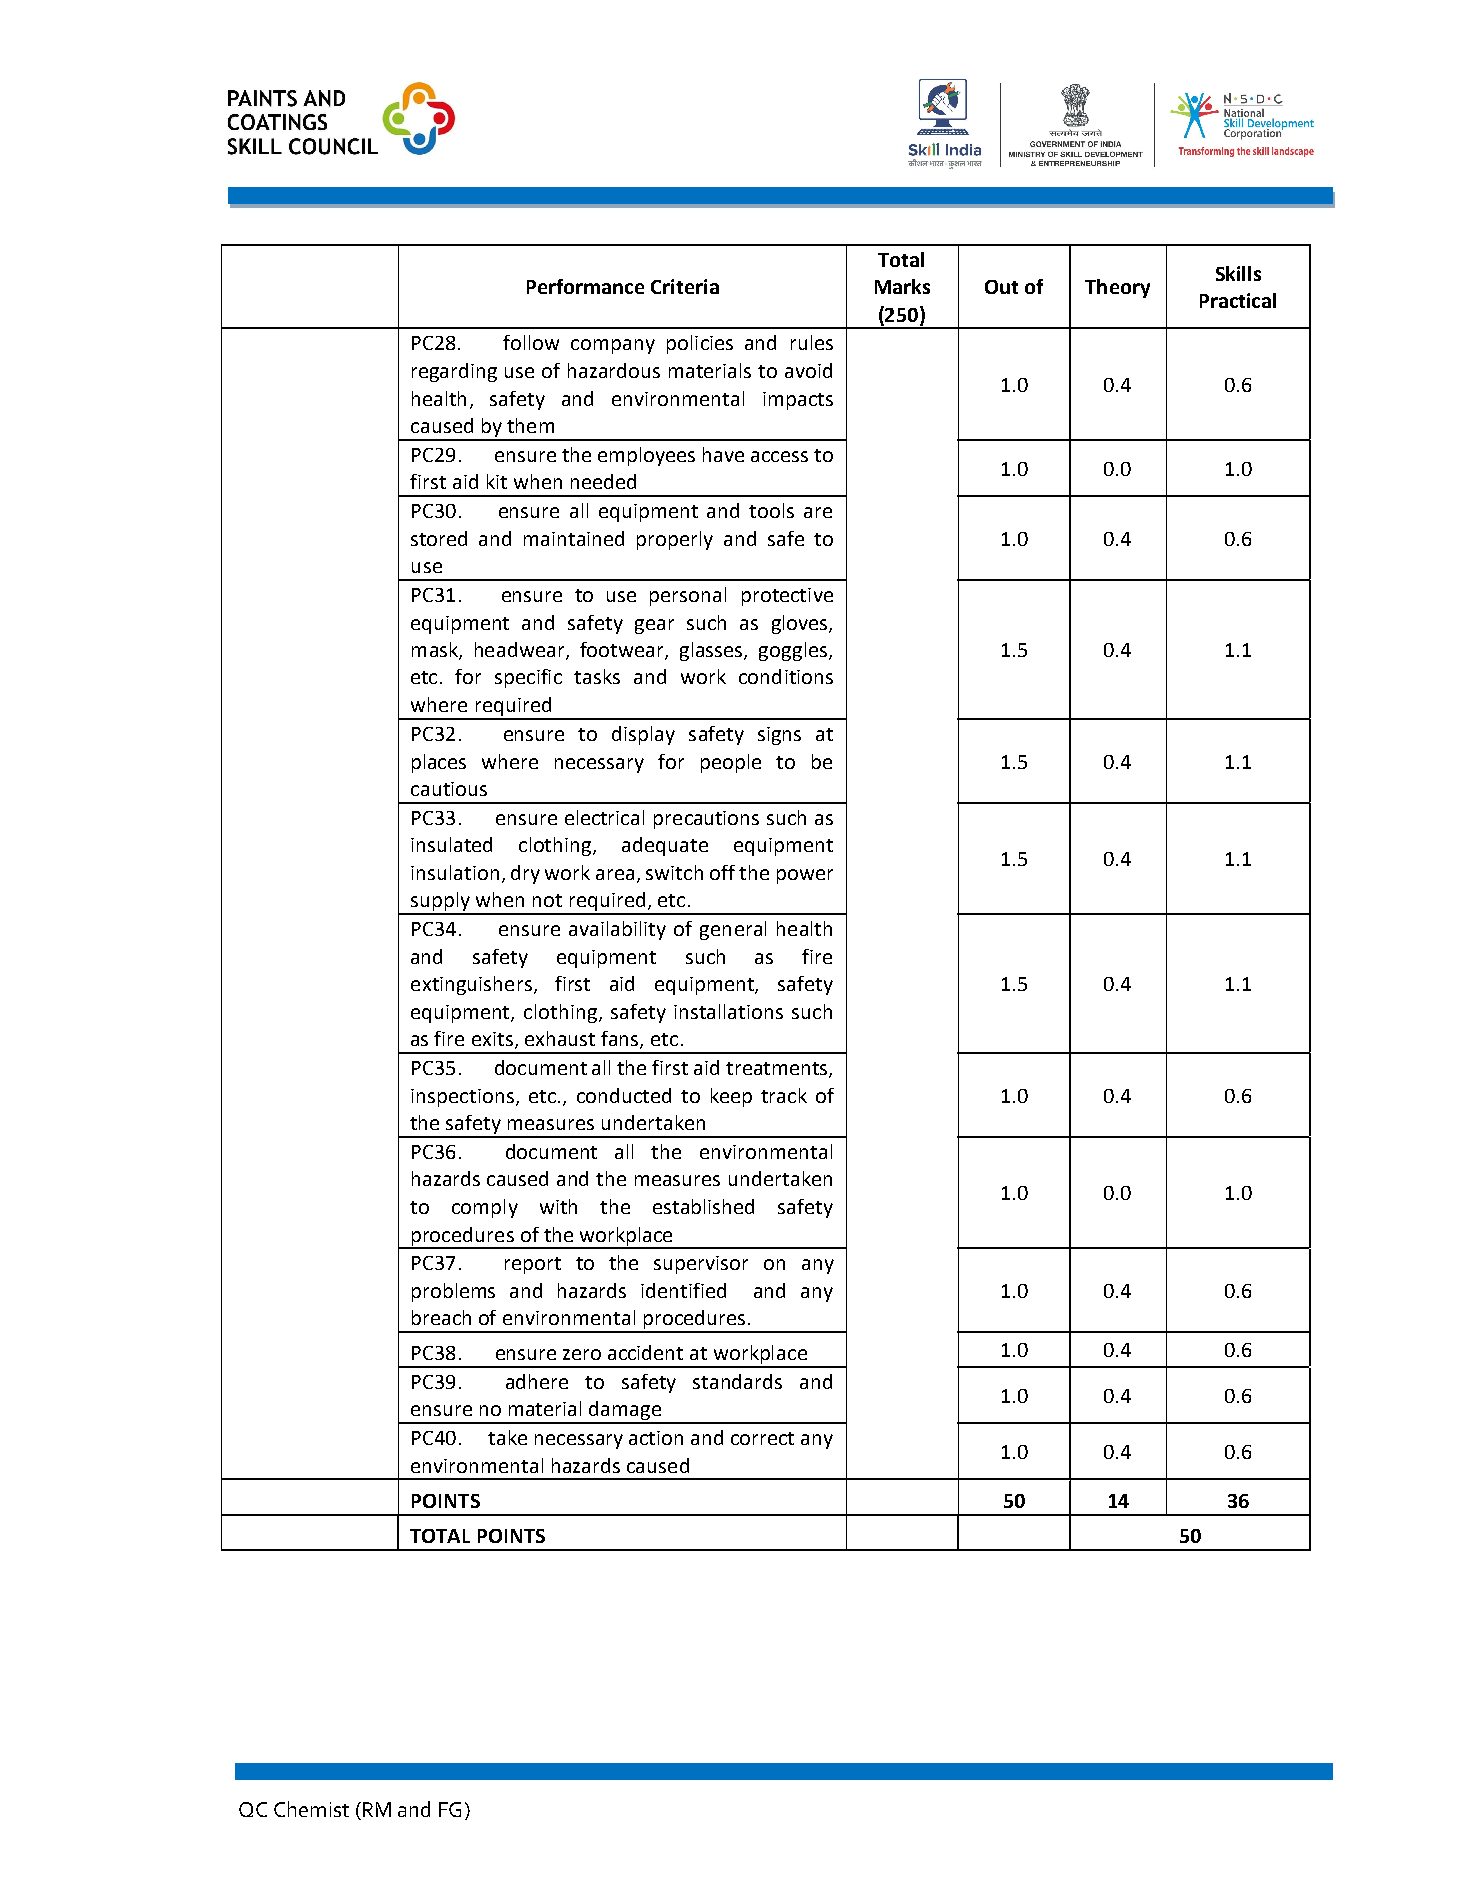 The height and width of the document is (1899, 1467). Describe the element at coordinates (812, 342) in the document. I see `rules` at that location.
